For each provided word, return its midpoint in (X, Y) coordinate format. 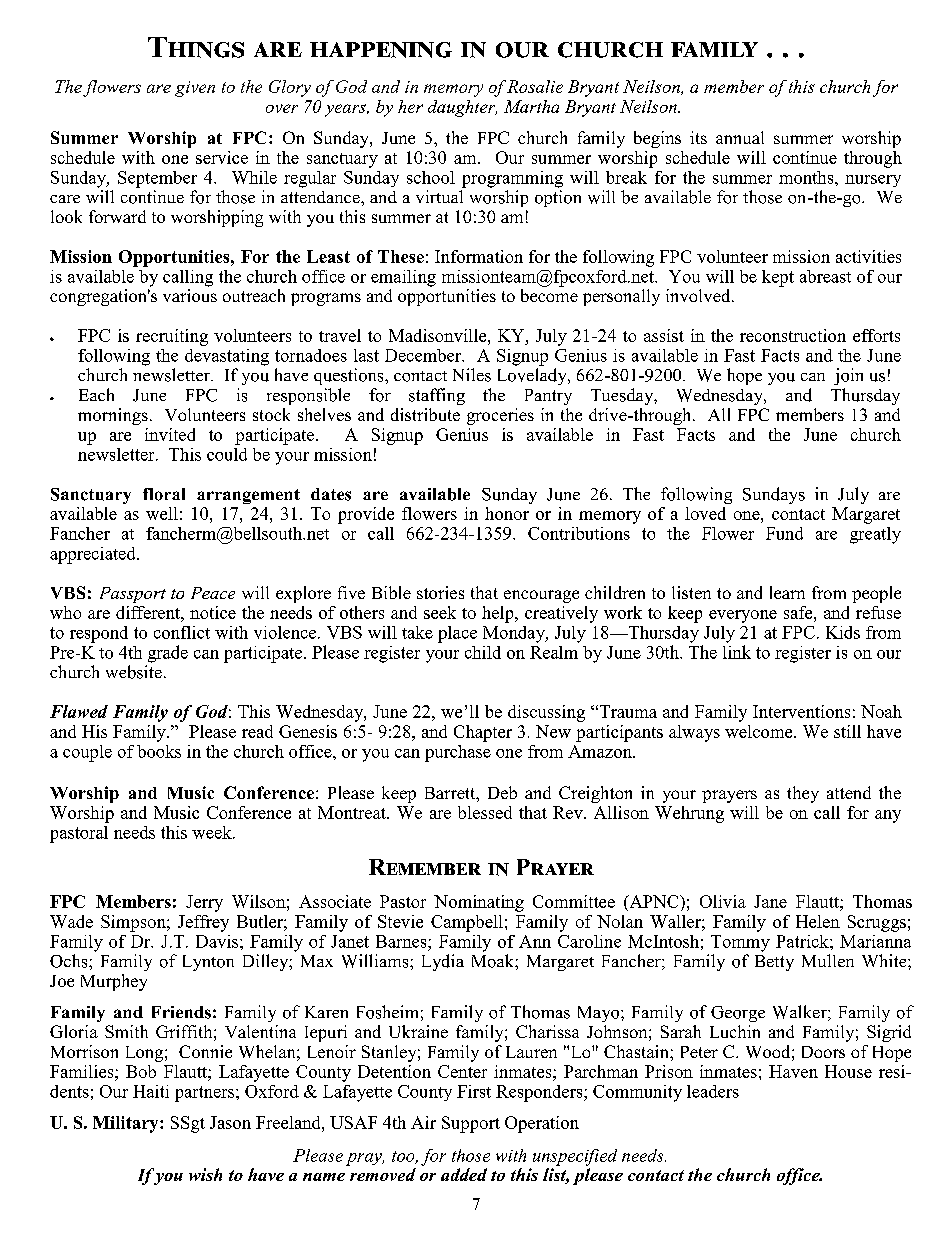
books (159, 751)
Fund (784, 533)
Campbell (467, 923)
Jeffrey (203, 923)
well (162, 513)
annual (740, 137)
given (195, 89)
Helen (818, 921)
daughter (462, 108)
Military (127, 1124)
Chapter (483, 733)
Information (479, 256)
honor (507, 513)
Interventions (801, 711)
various (190, 294)
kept (778, 278)
